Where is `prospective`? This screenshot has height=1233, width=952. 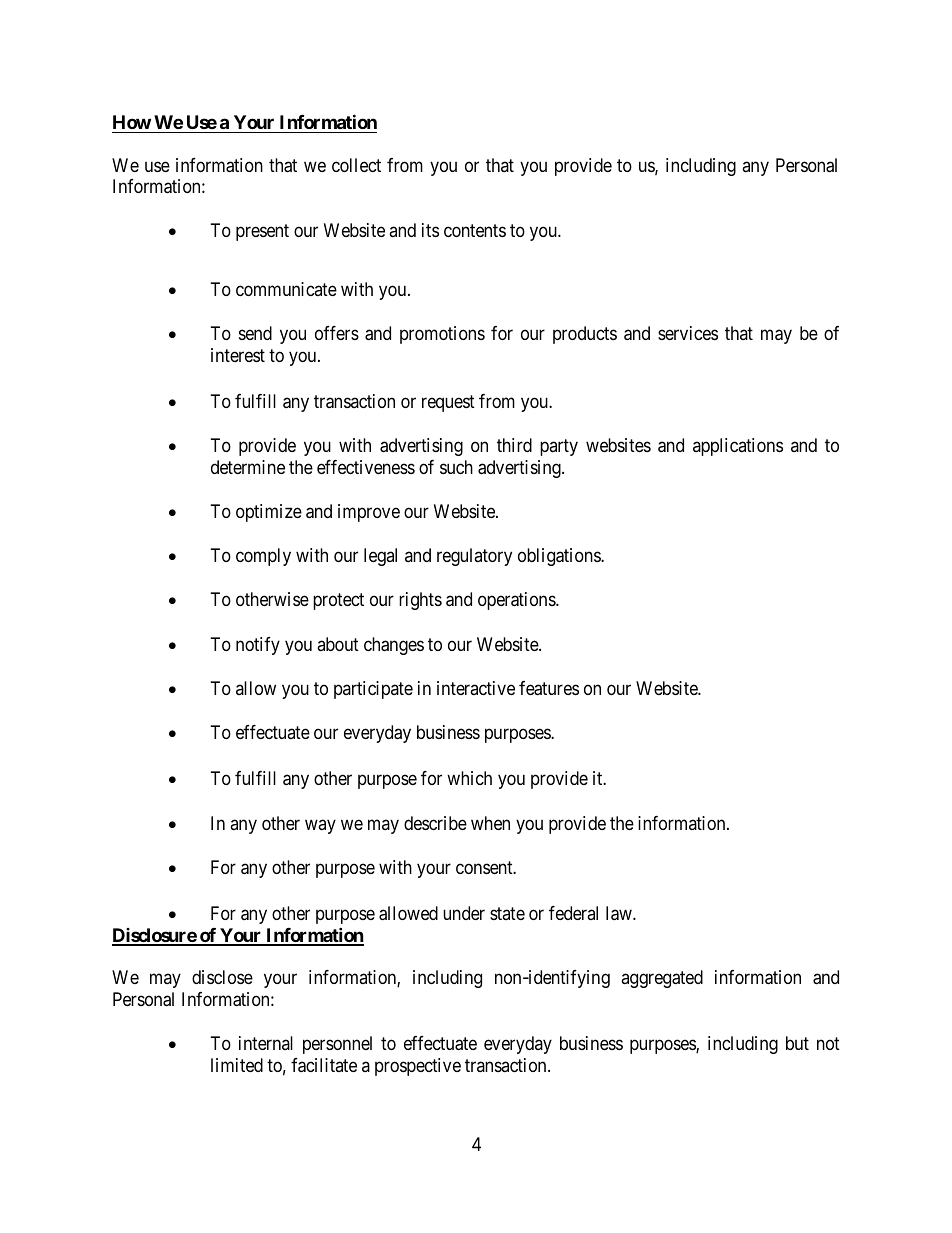
prospective is located at coordinates (418, 1067).
